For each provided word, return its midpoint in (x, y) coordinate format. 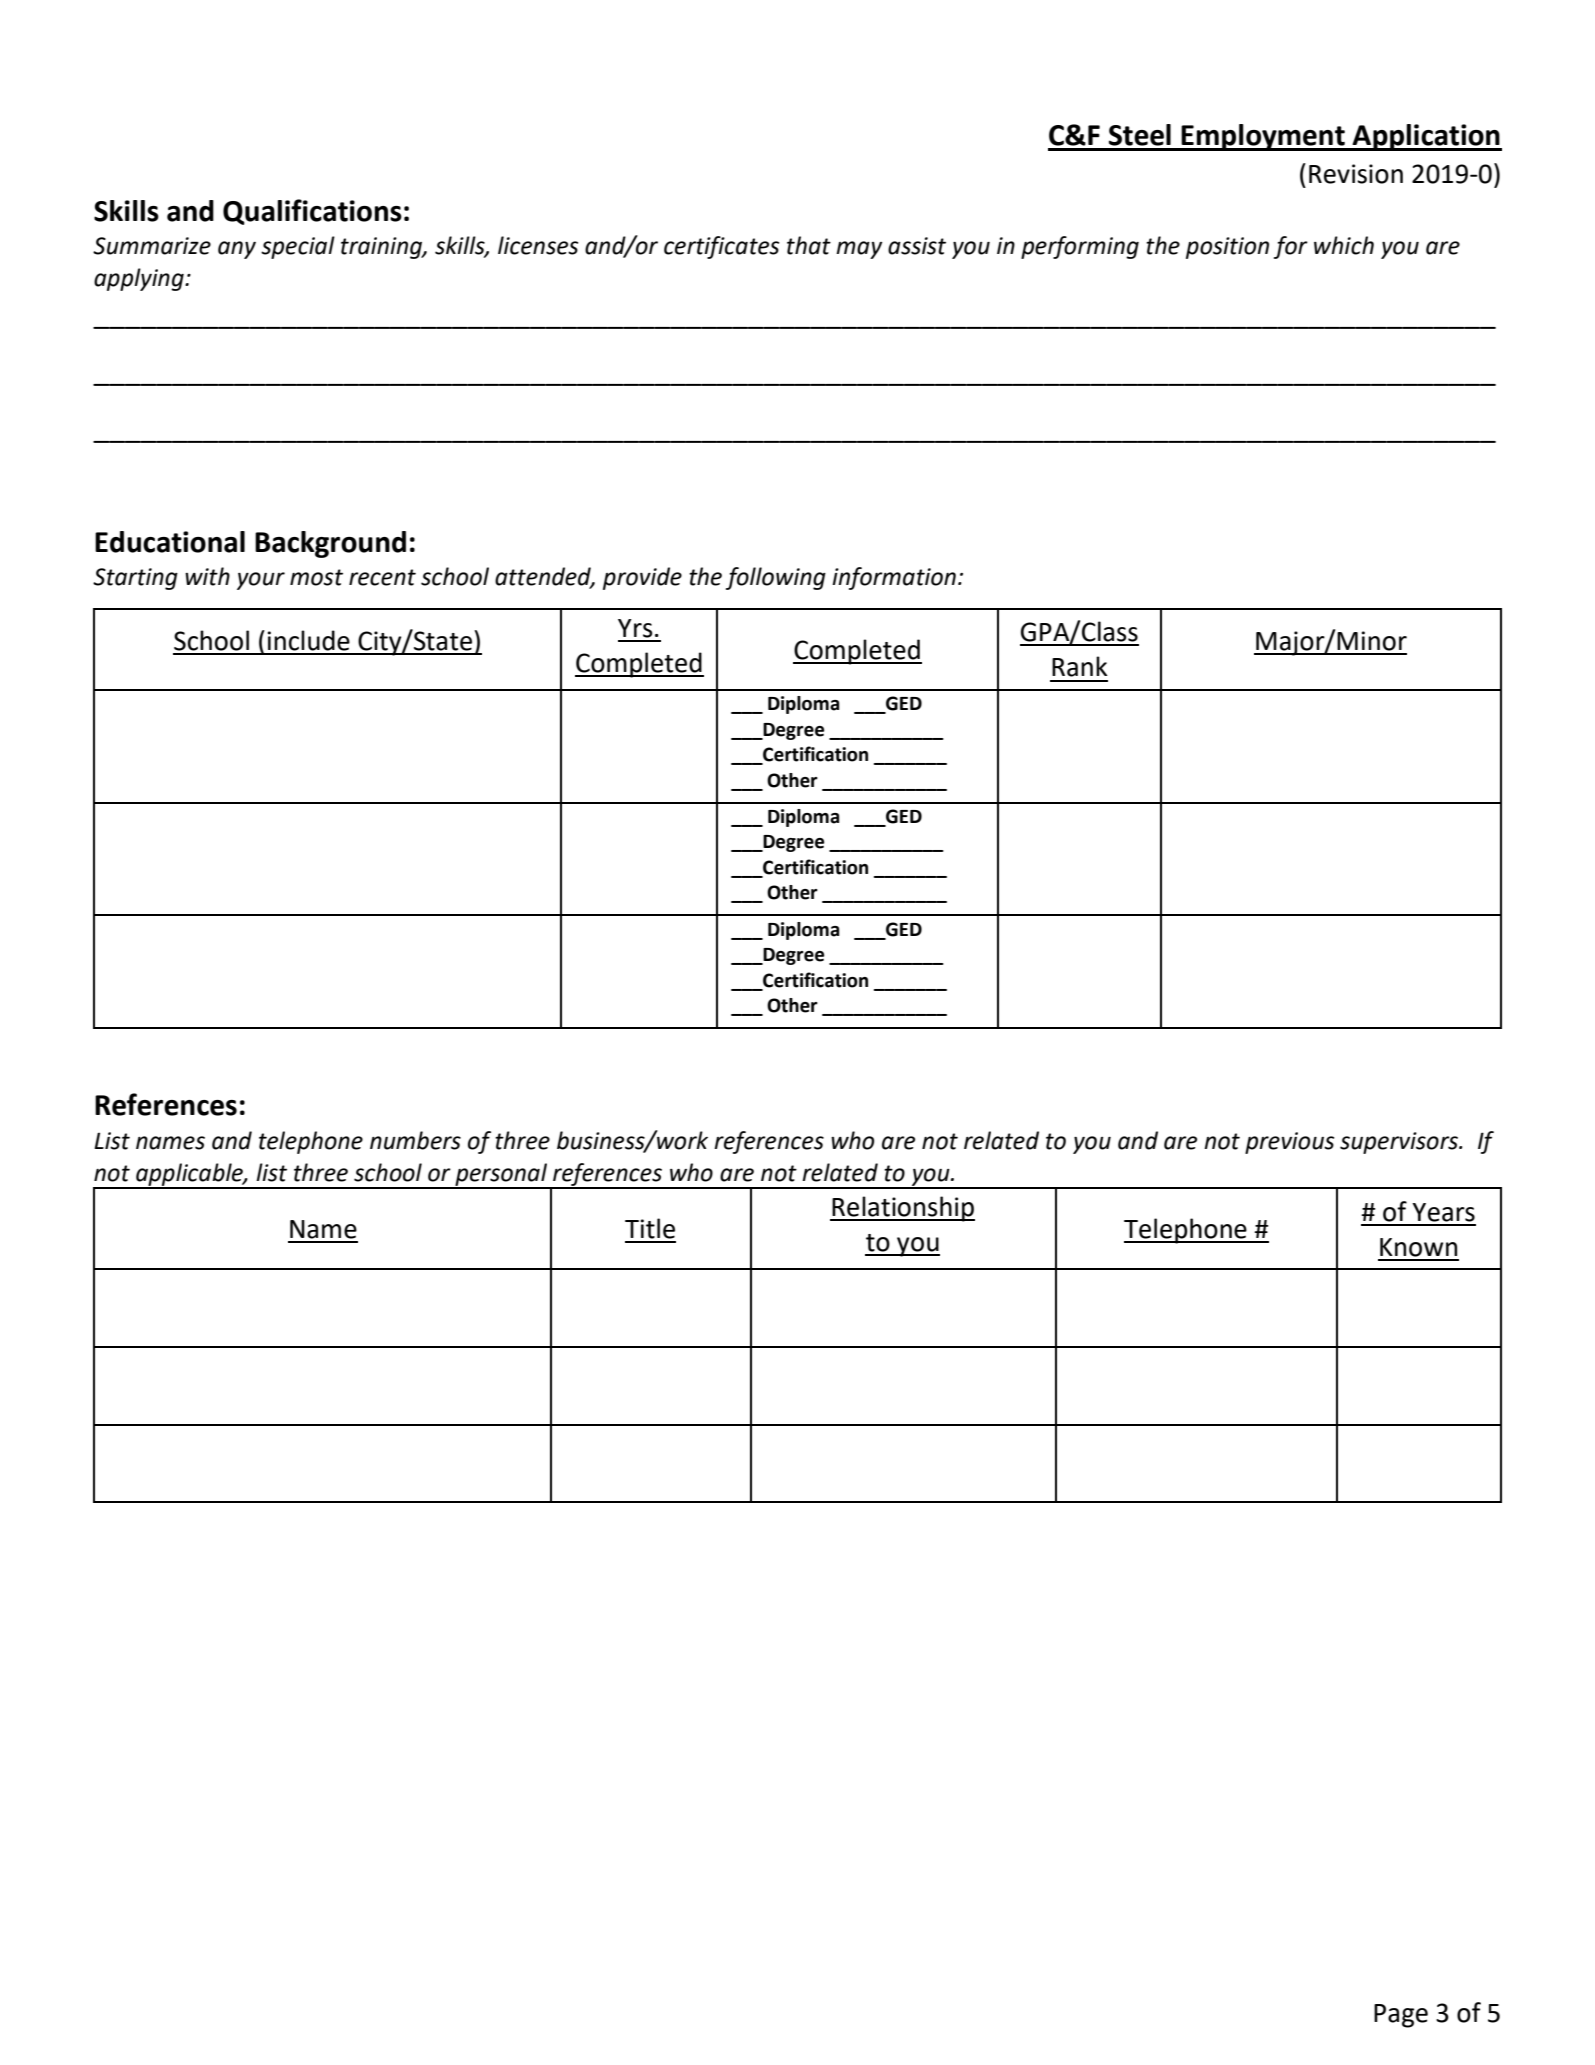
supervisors (1400, 1143)
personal (501, 1175)
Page (1401, 2016)
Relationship (903, 1209)
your (261, 581)
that (809, 245)
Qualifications (312, 212)
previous (1289, 1143)
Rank (1080, 666)
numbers (415, 1140)
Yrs (635, 628)
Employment (1263, 137)
